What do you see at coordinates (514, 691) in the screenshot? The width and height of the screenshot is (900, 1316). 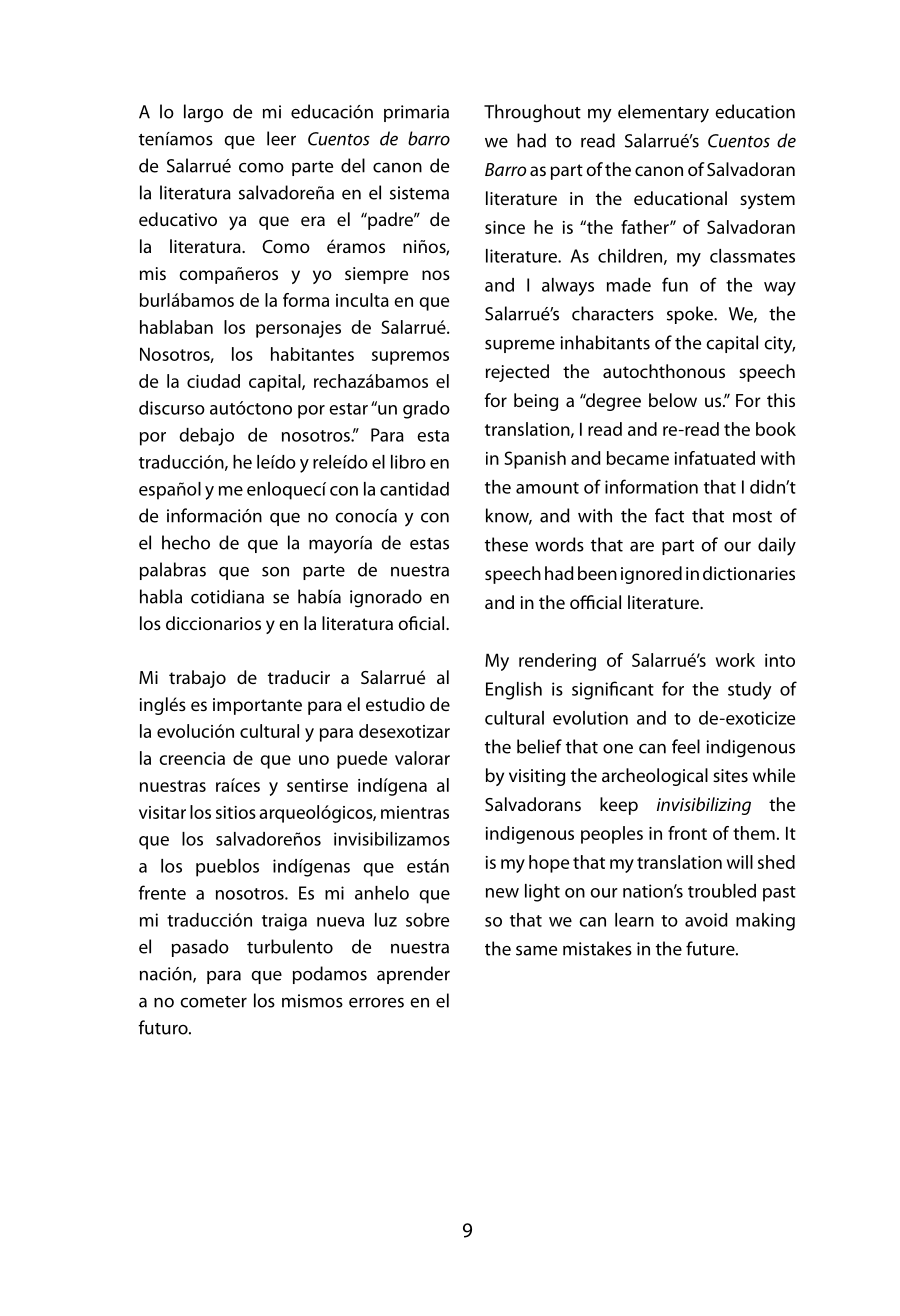 I see `English` at bounding box center [514, 691].
